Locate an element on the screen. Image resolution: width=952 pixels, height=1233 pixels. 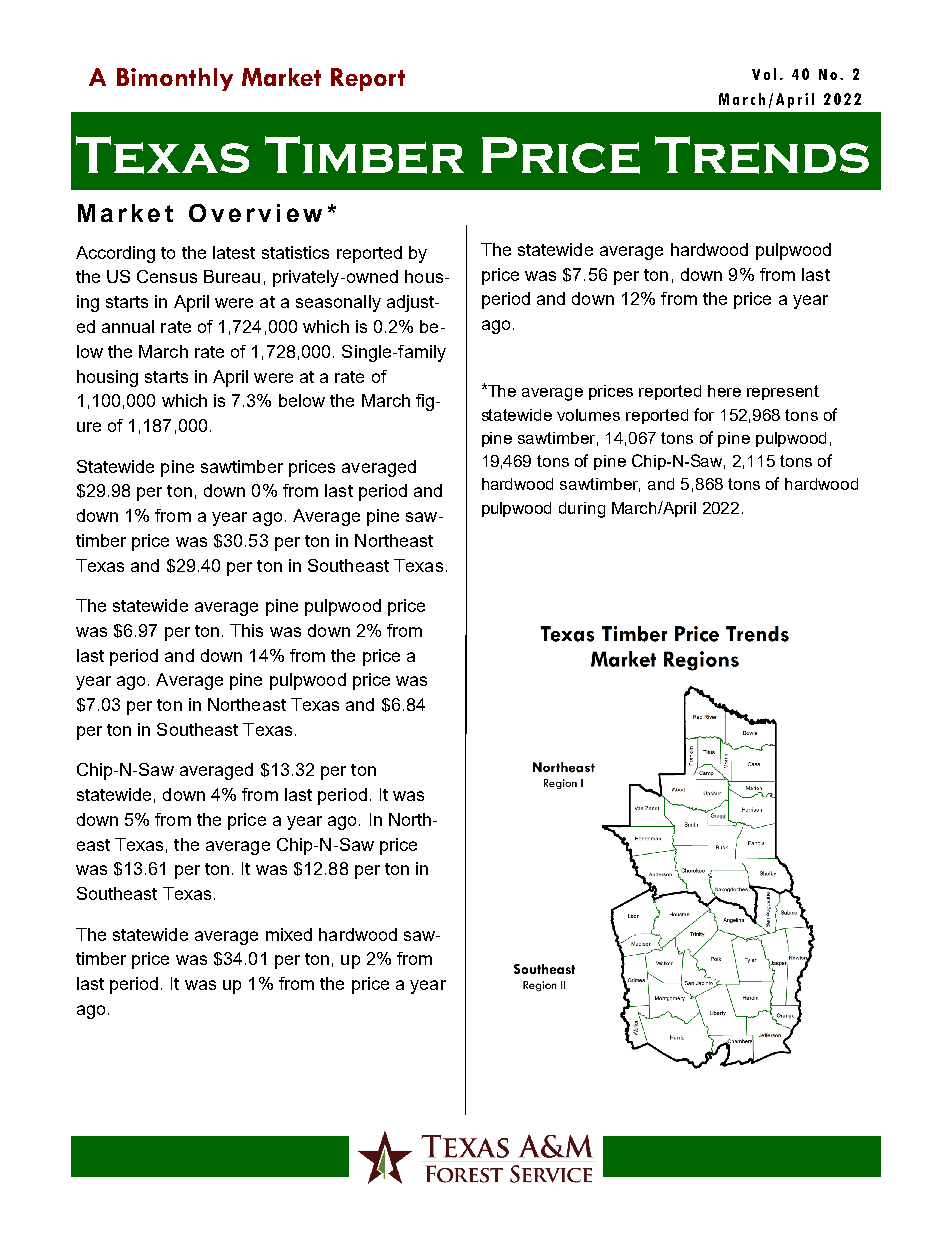
for is located at coordinates (704, 414).
